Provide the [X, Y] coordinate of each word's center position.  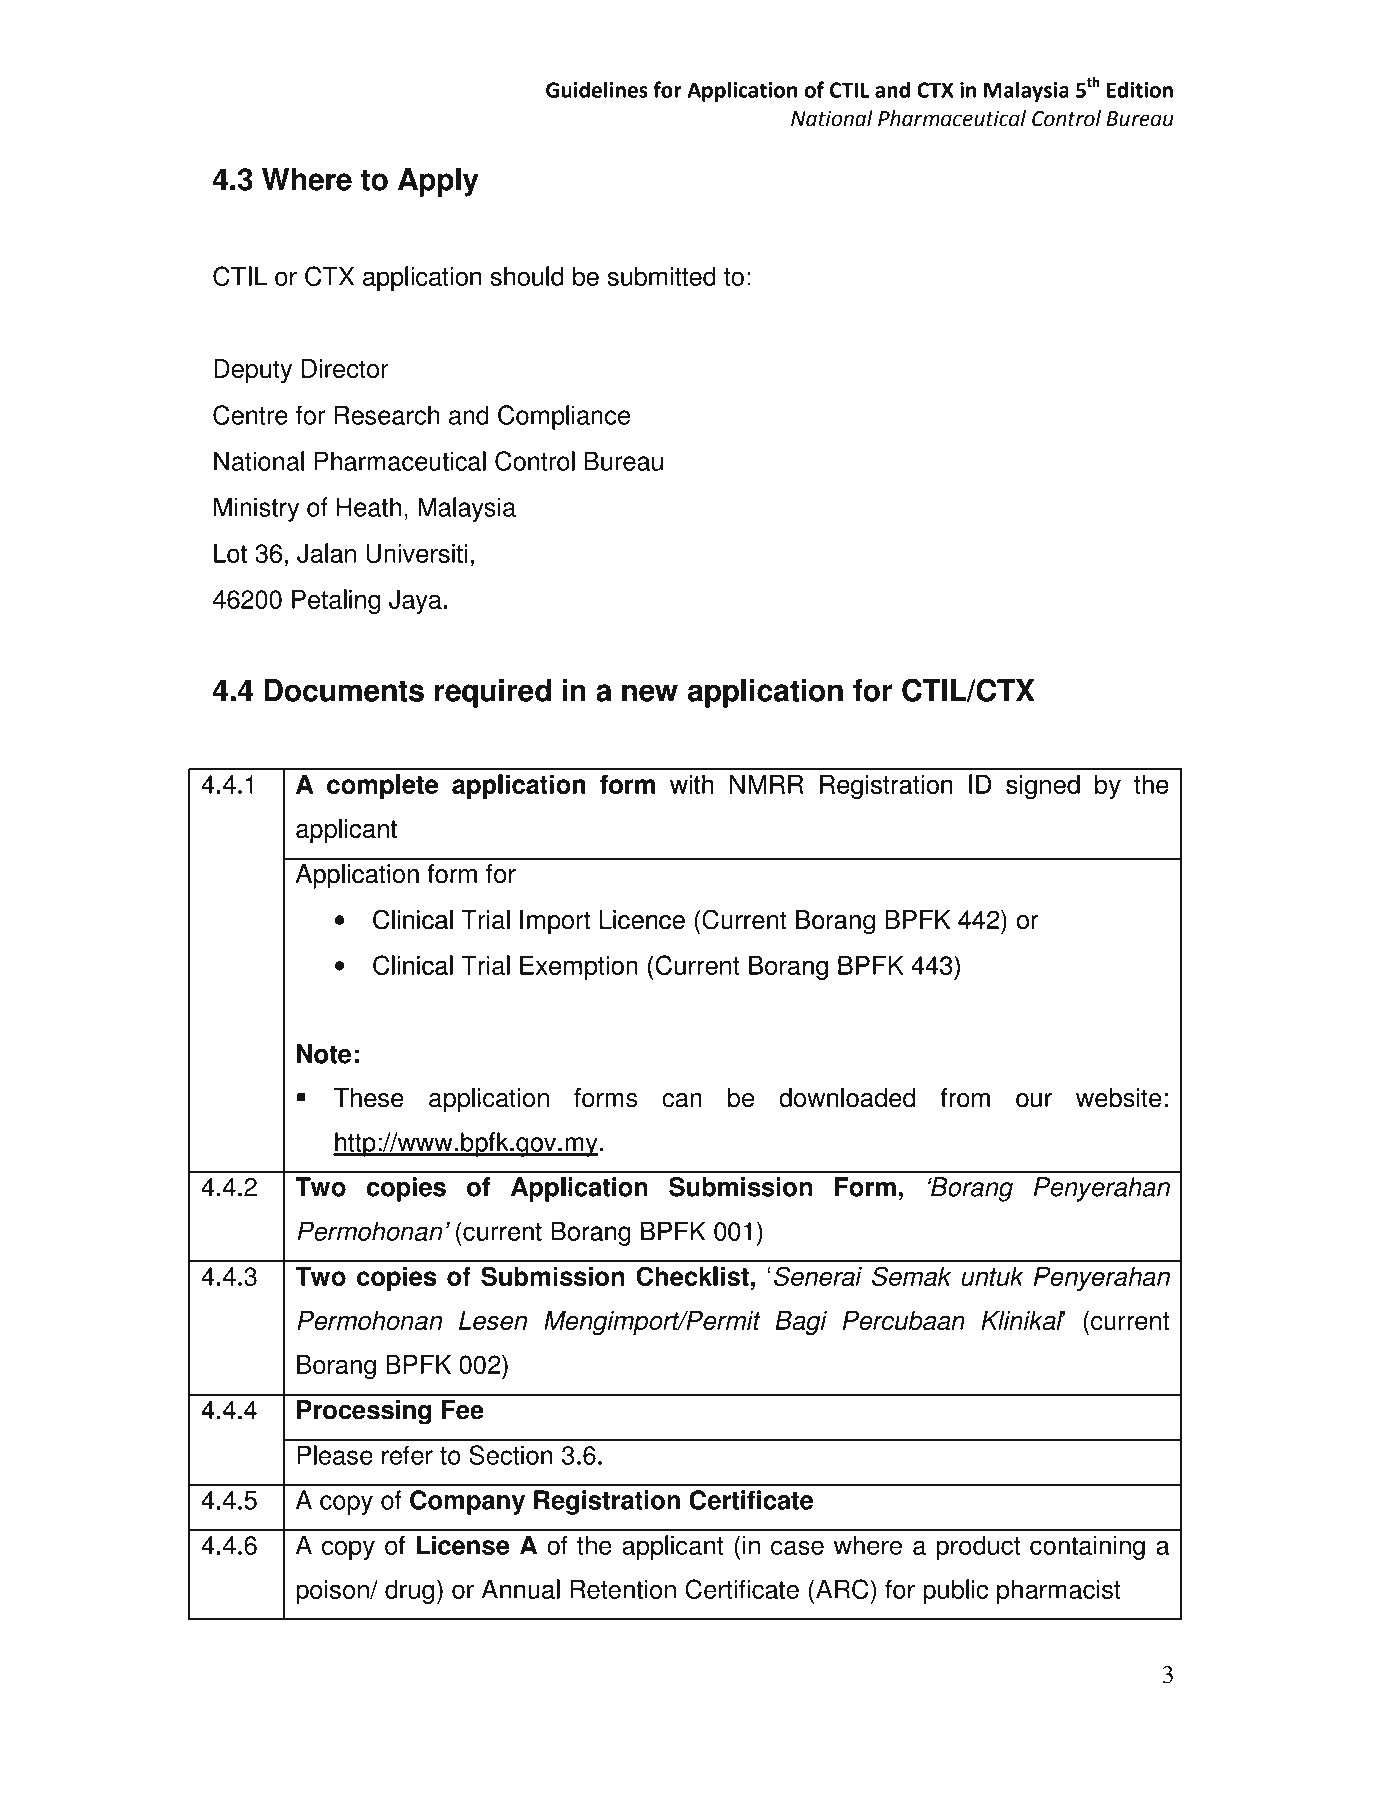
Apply [438, 182]
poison [333, 1591]
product [978, 1547]
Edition [1140, 89]
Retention [623, 1589]
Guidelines [597, 89]
